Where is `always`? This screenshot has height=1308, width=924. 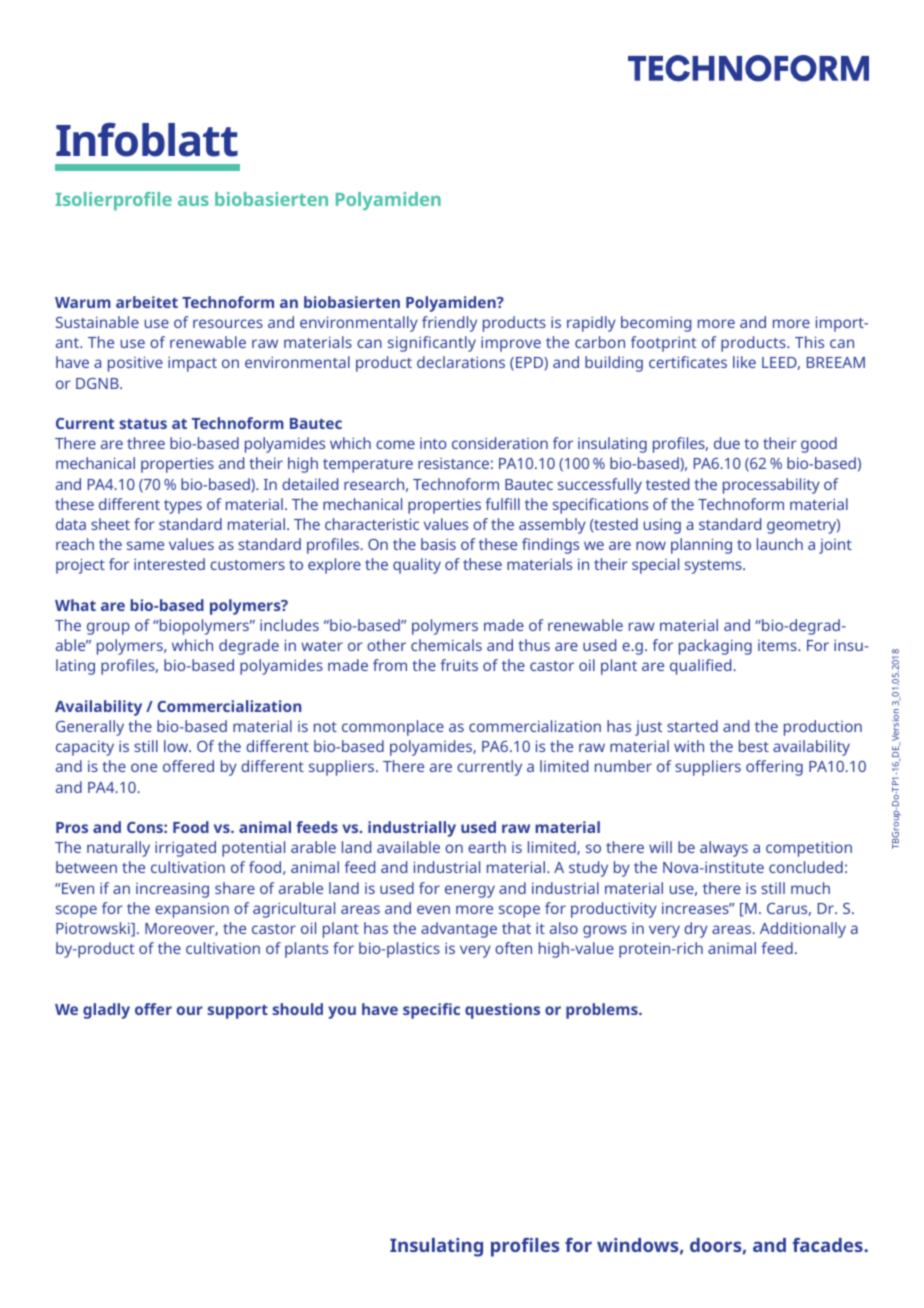
always is located at coordinates (724, 849).
